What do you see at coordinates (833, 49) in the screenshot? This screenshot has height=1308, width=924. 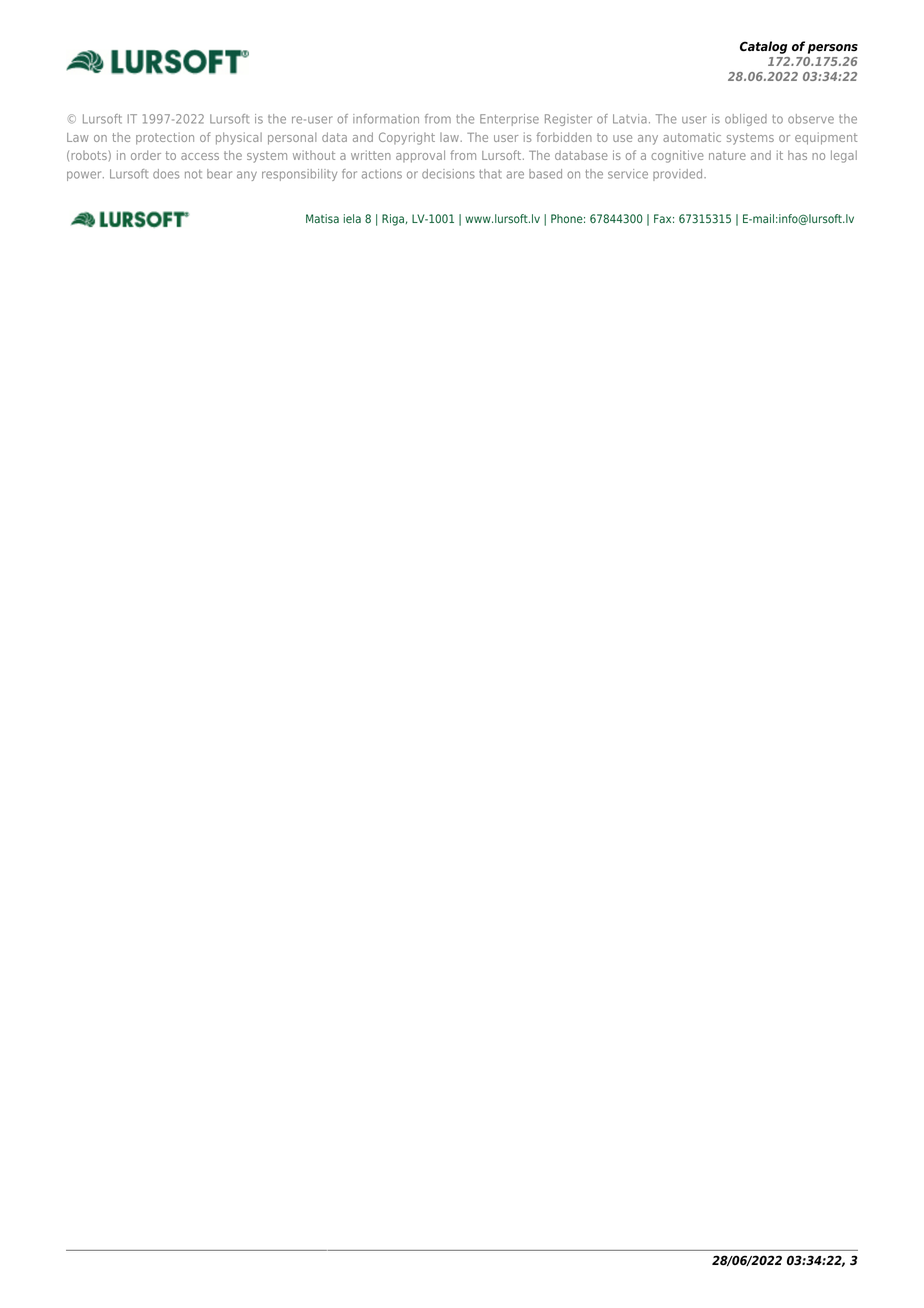 I see `persons` at bounding box center [833, 49].
